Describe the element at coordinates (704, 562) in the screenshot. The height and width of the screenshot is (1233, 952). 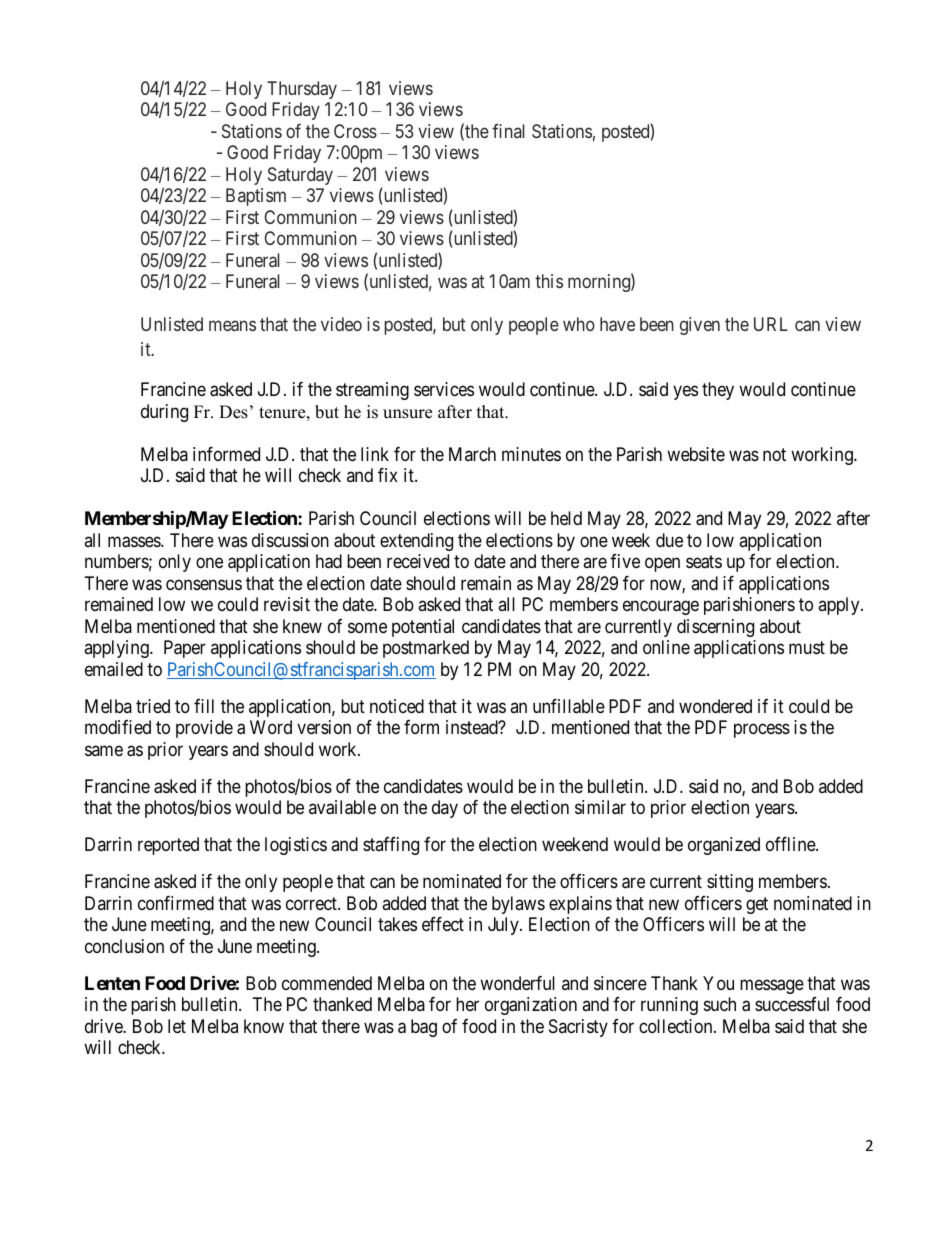
I see `seats` at that location.
